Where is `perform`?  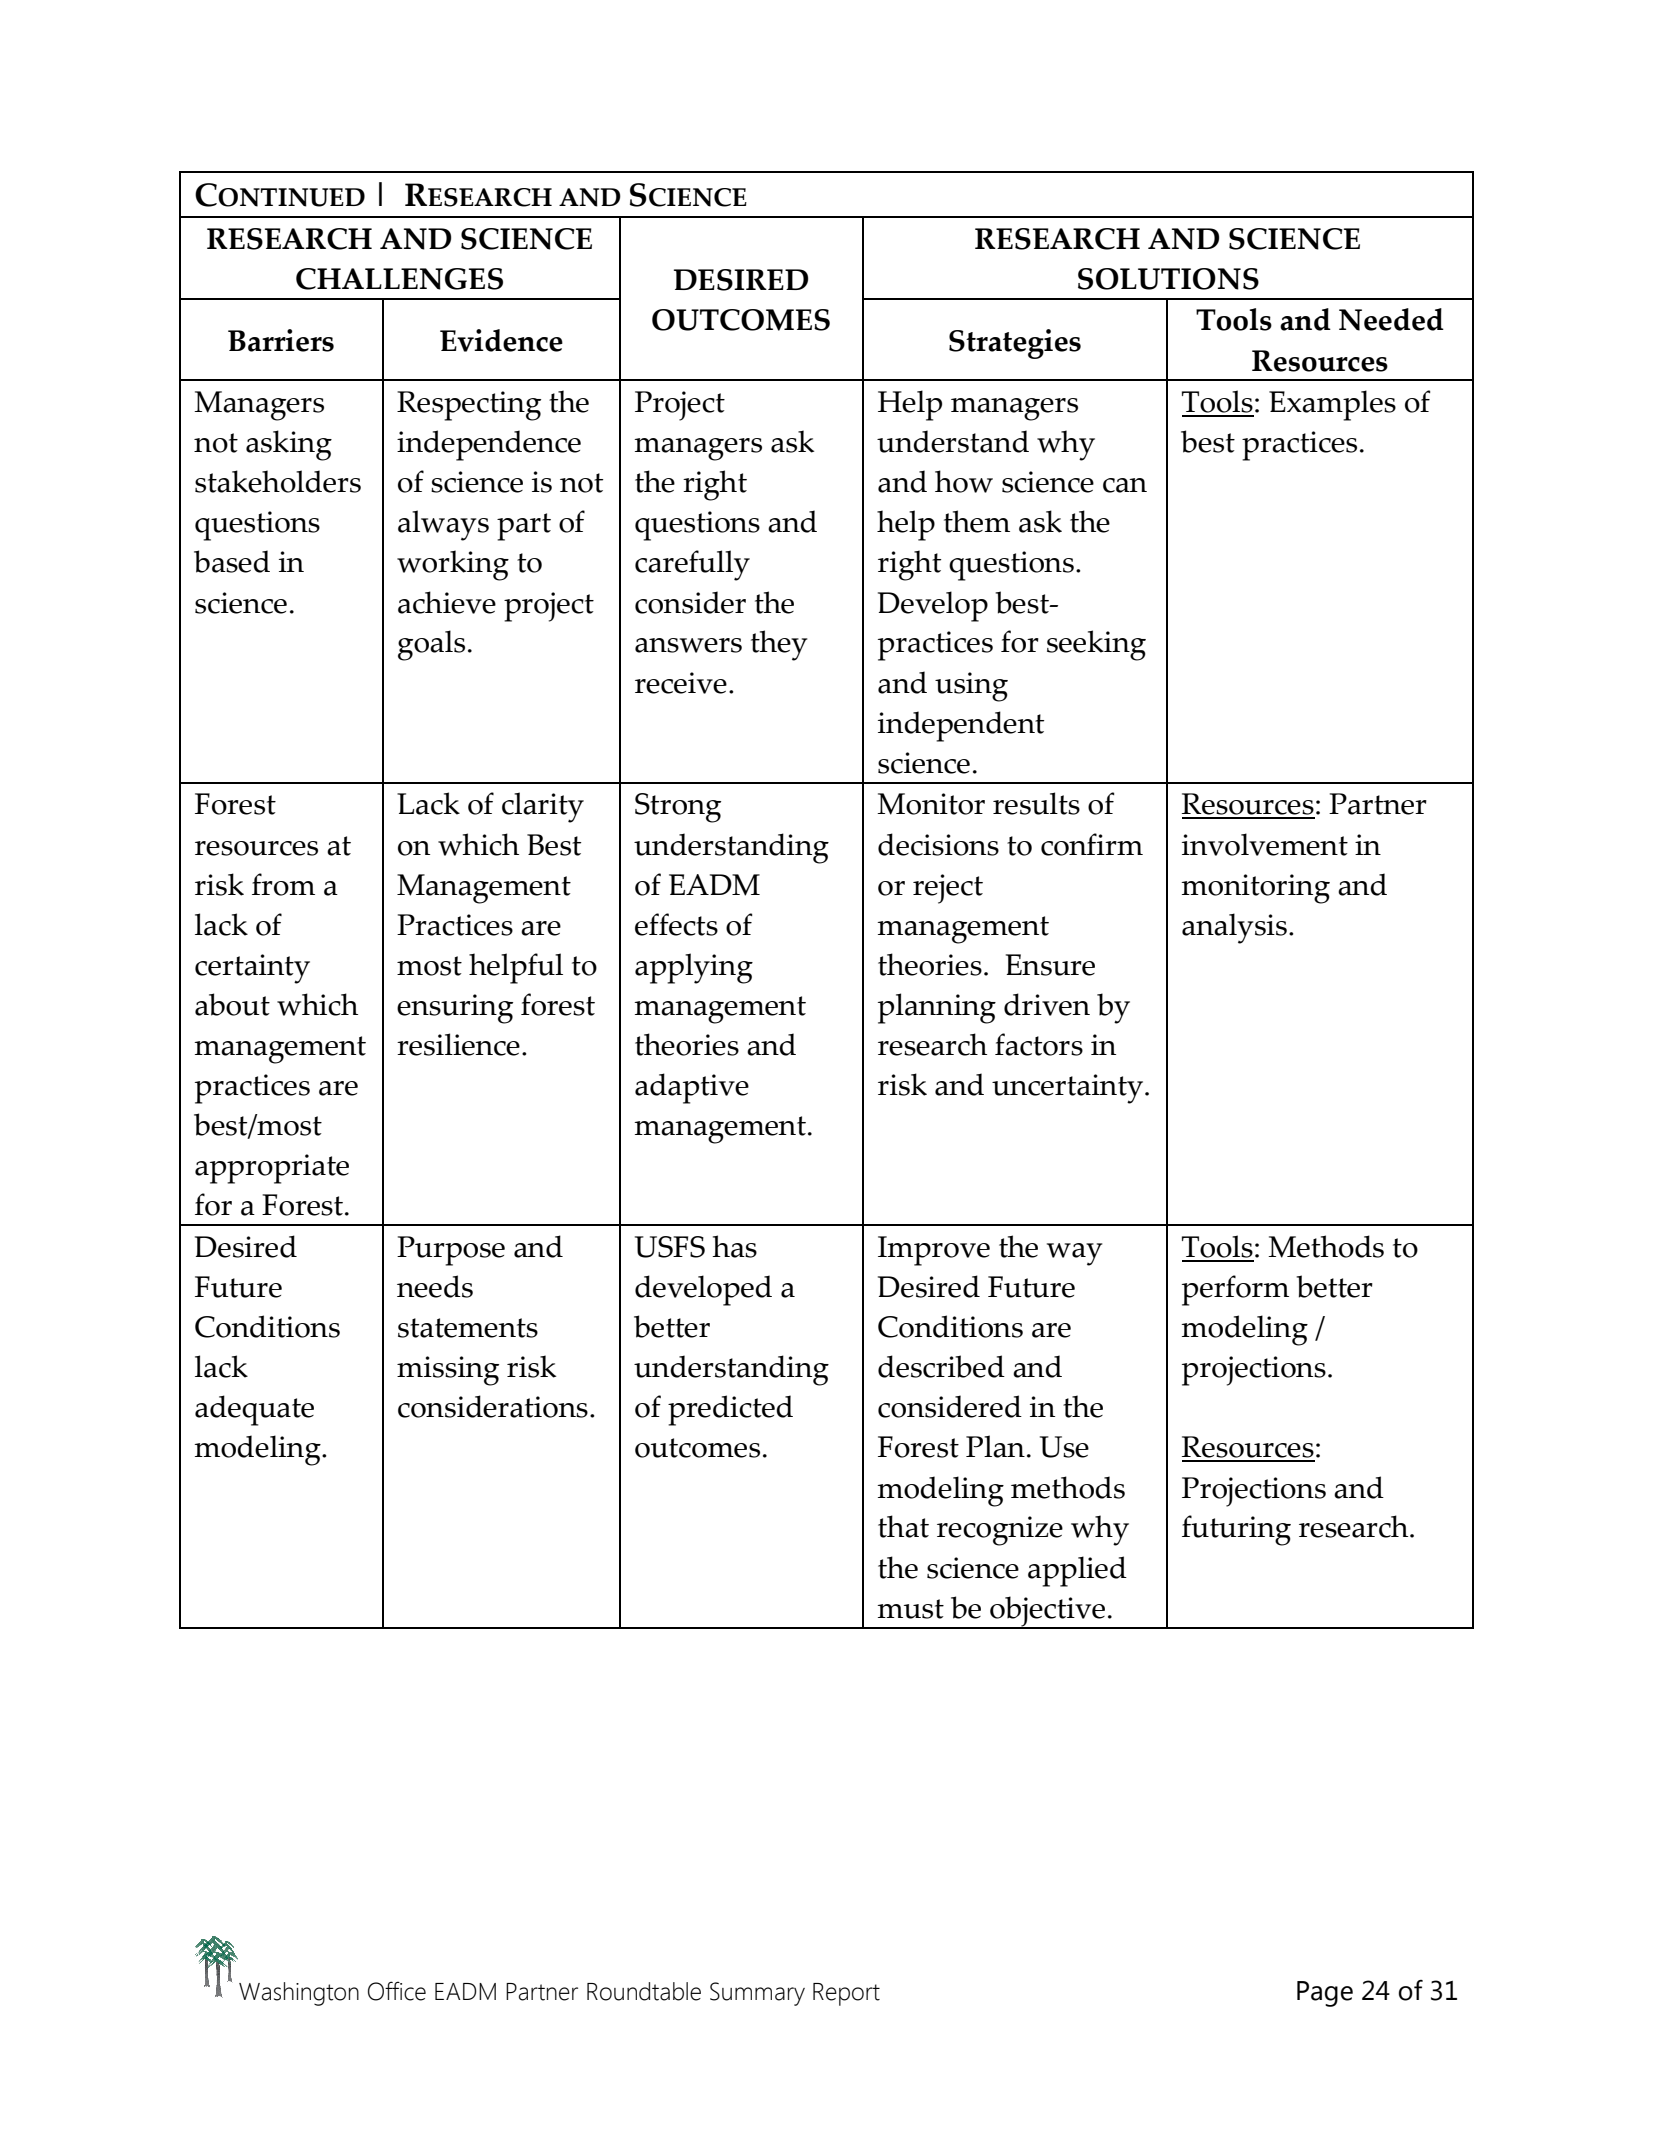
perform is located at coordinates (1235, 1290).
